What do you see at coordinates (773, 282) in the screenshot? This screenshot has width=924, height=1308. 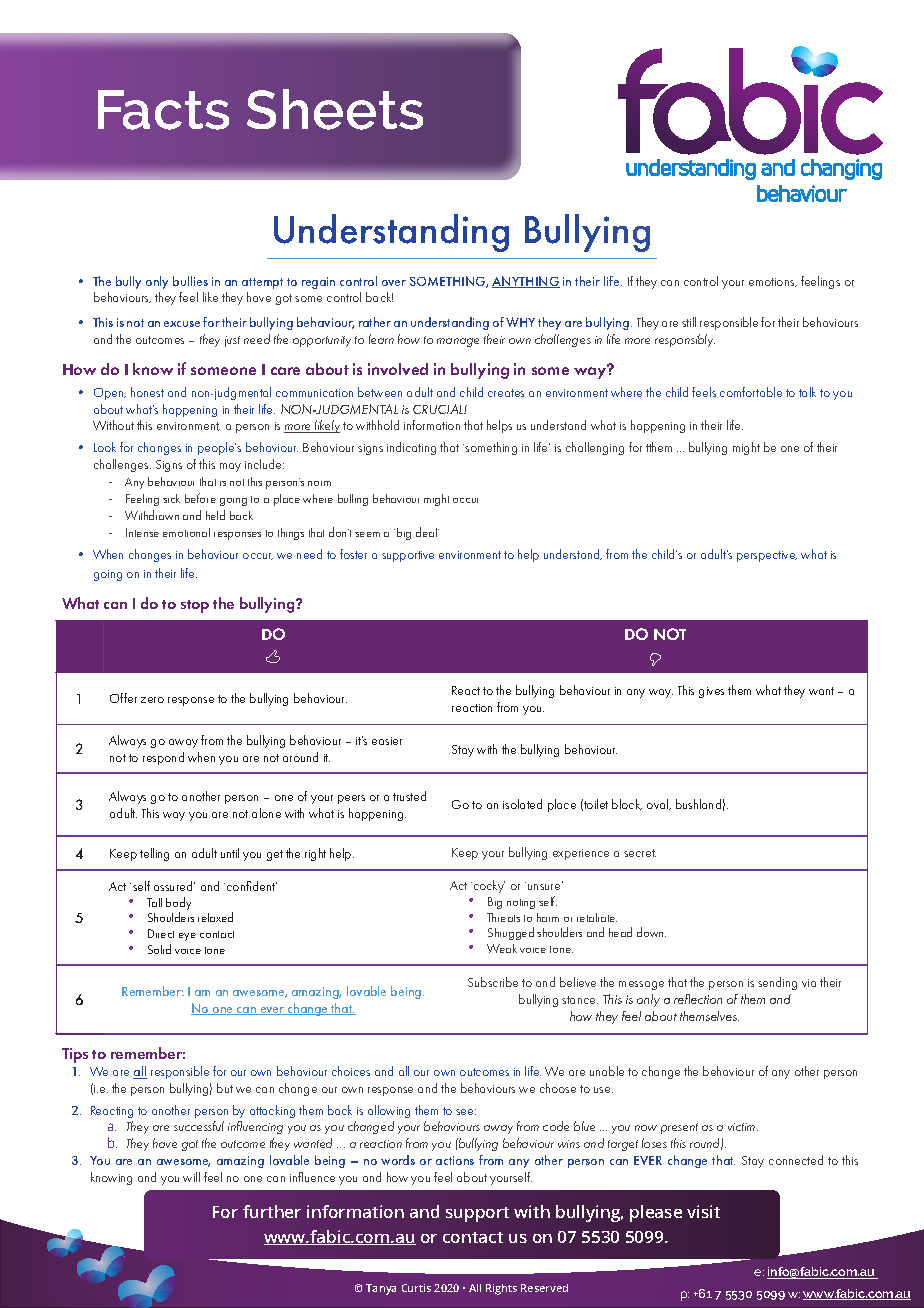 I see `emotions` at bounding box center [773, 282].
